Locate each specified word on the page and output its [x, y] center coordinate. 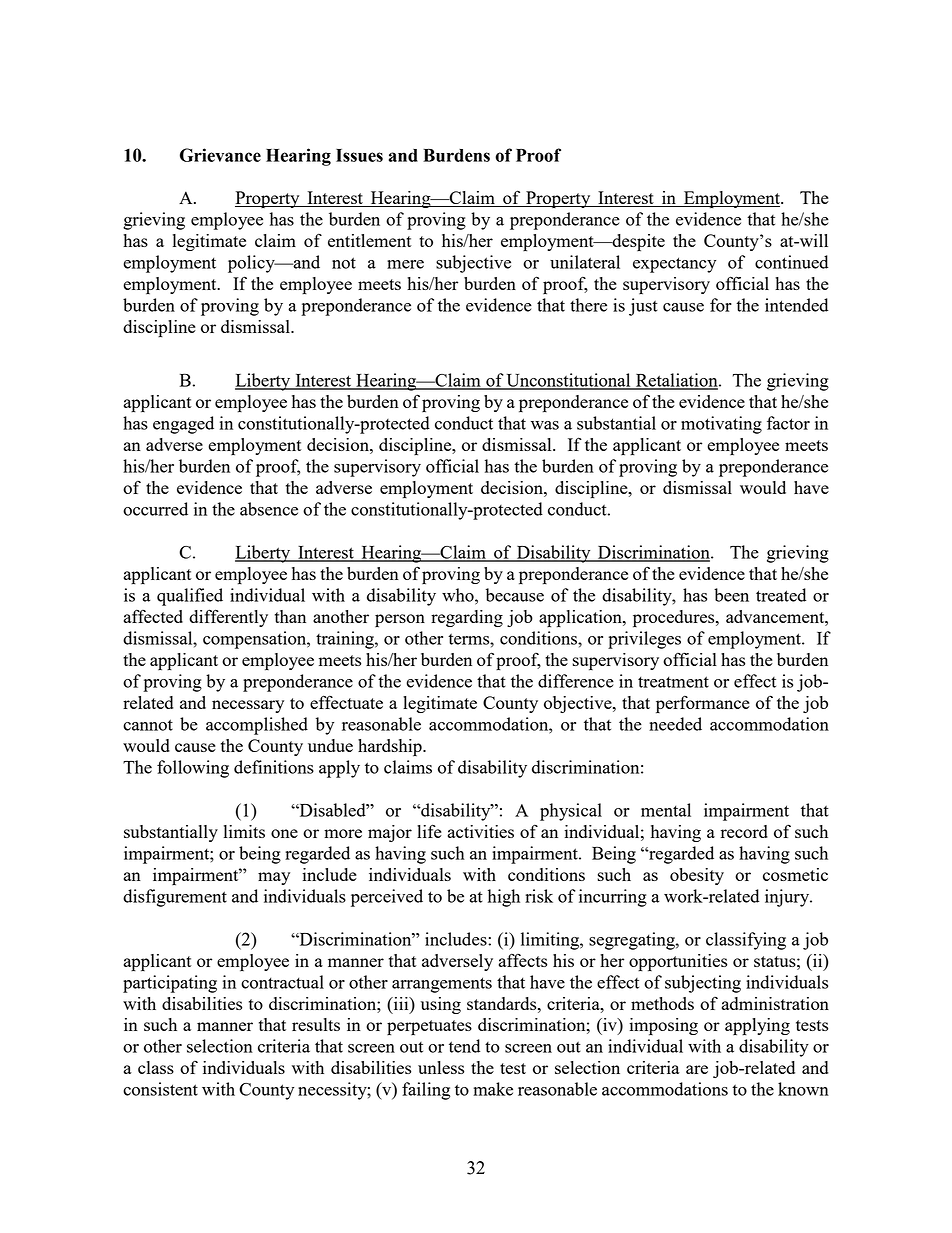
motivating [721, 425]
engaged [183, 425]
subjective [473, 264]
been [731, 595]
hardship [391, 748]
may [274, 878]
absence [269, 509]
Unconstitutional [568, 381]
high [504, 898]
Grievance [220, 155]
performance [703, 705]
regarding [467, 618]
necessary [248, 706]
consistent [160, 1089]
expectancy [674, 265]
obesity [697, 876]
